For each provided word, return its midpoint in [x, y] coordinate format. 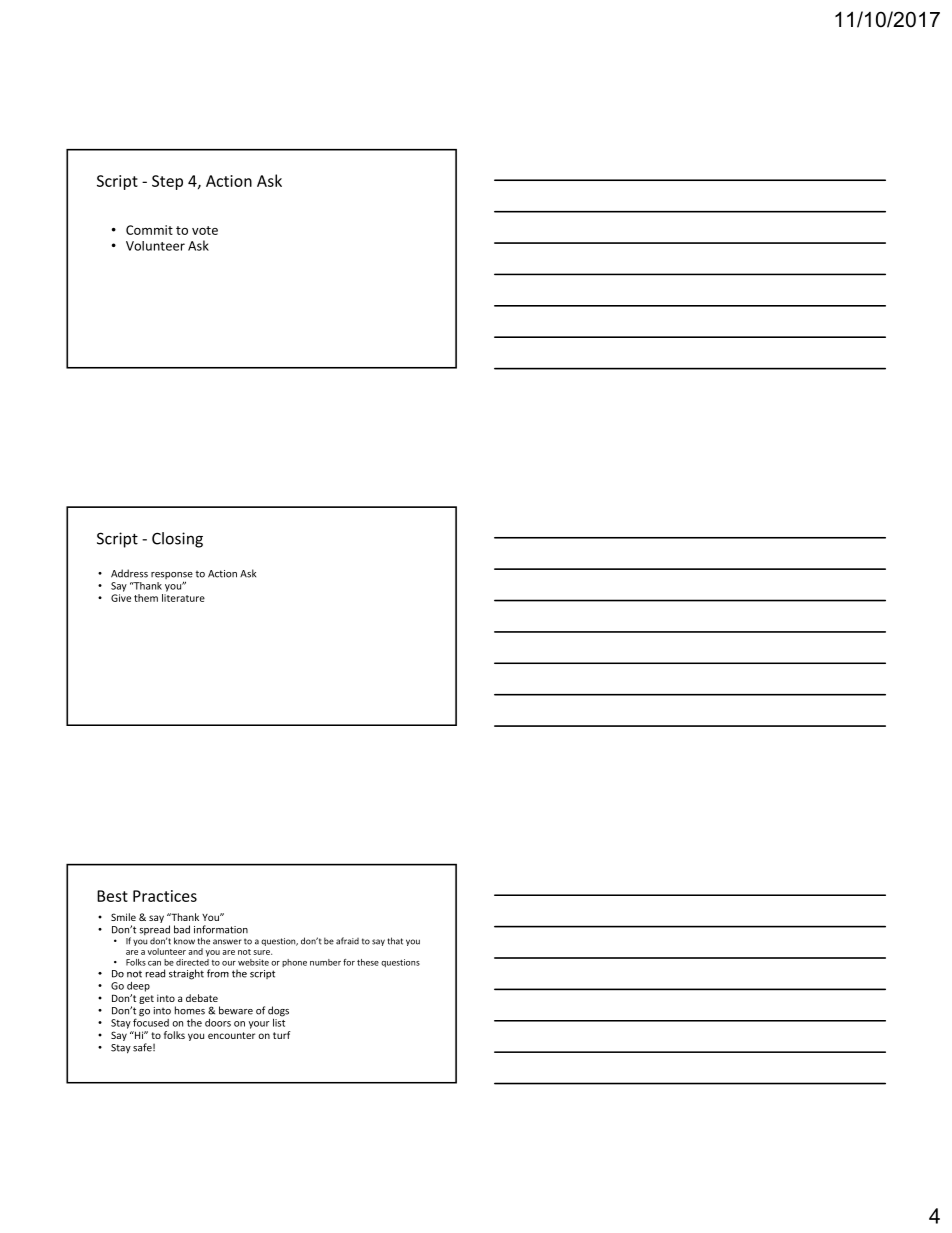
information [221, 929]
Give [121, 598]
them [146, 598]
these [368, 962]
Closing [177, 540]
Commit [149, 230]
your [259, 1025]
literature [183, 596]
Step [167, 182]
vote [205, 230]
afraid [347, 941]
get [146, 999]
